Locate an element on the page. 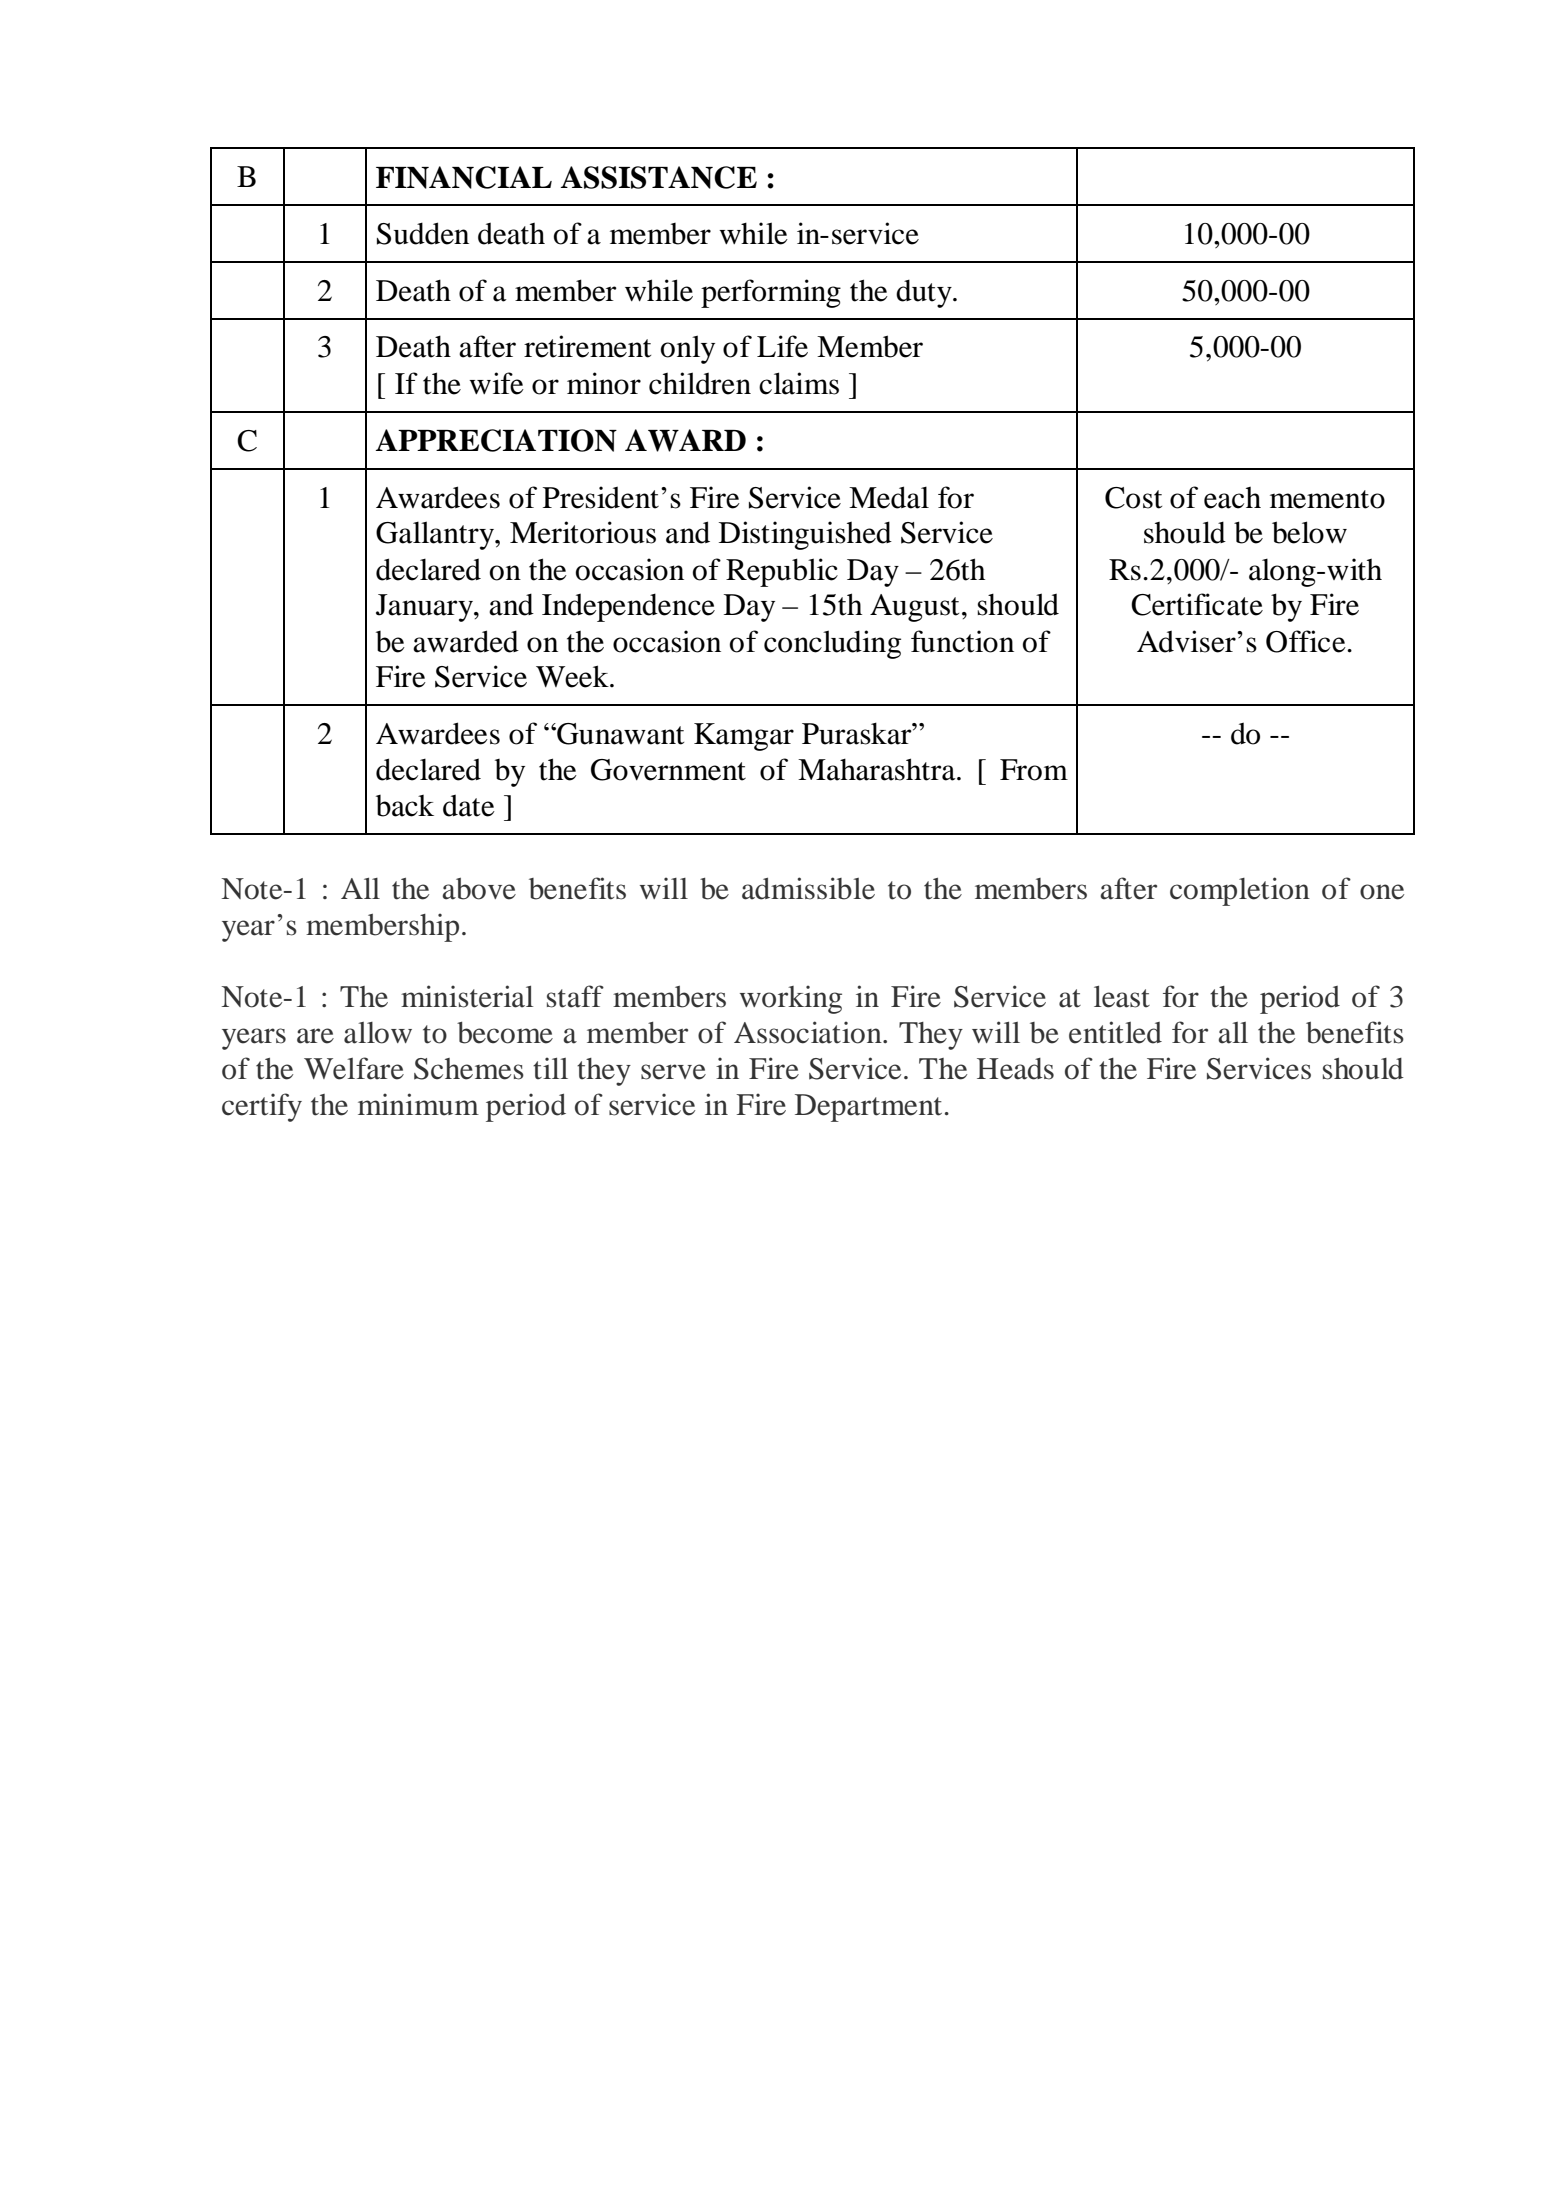 The height and width of the document is (2195, 1551). Welfare is located at coordinates (354, 1068).
